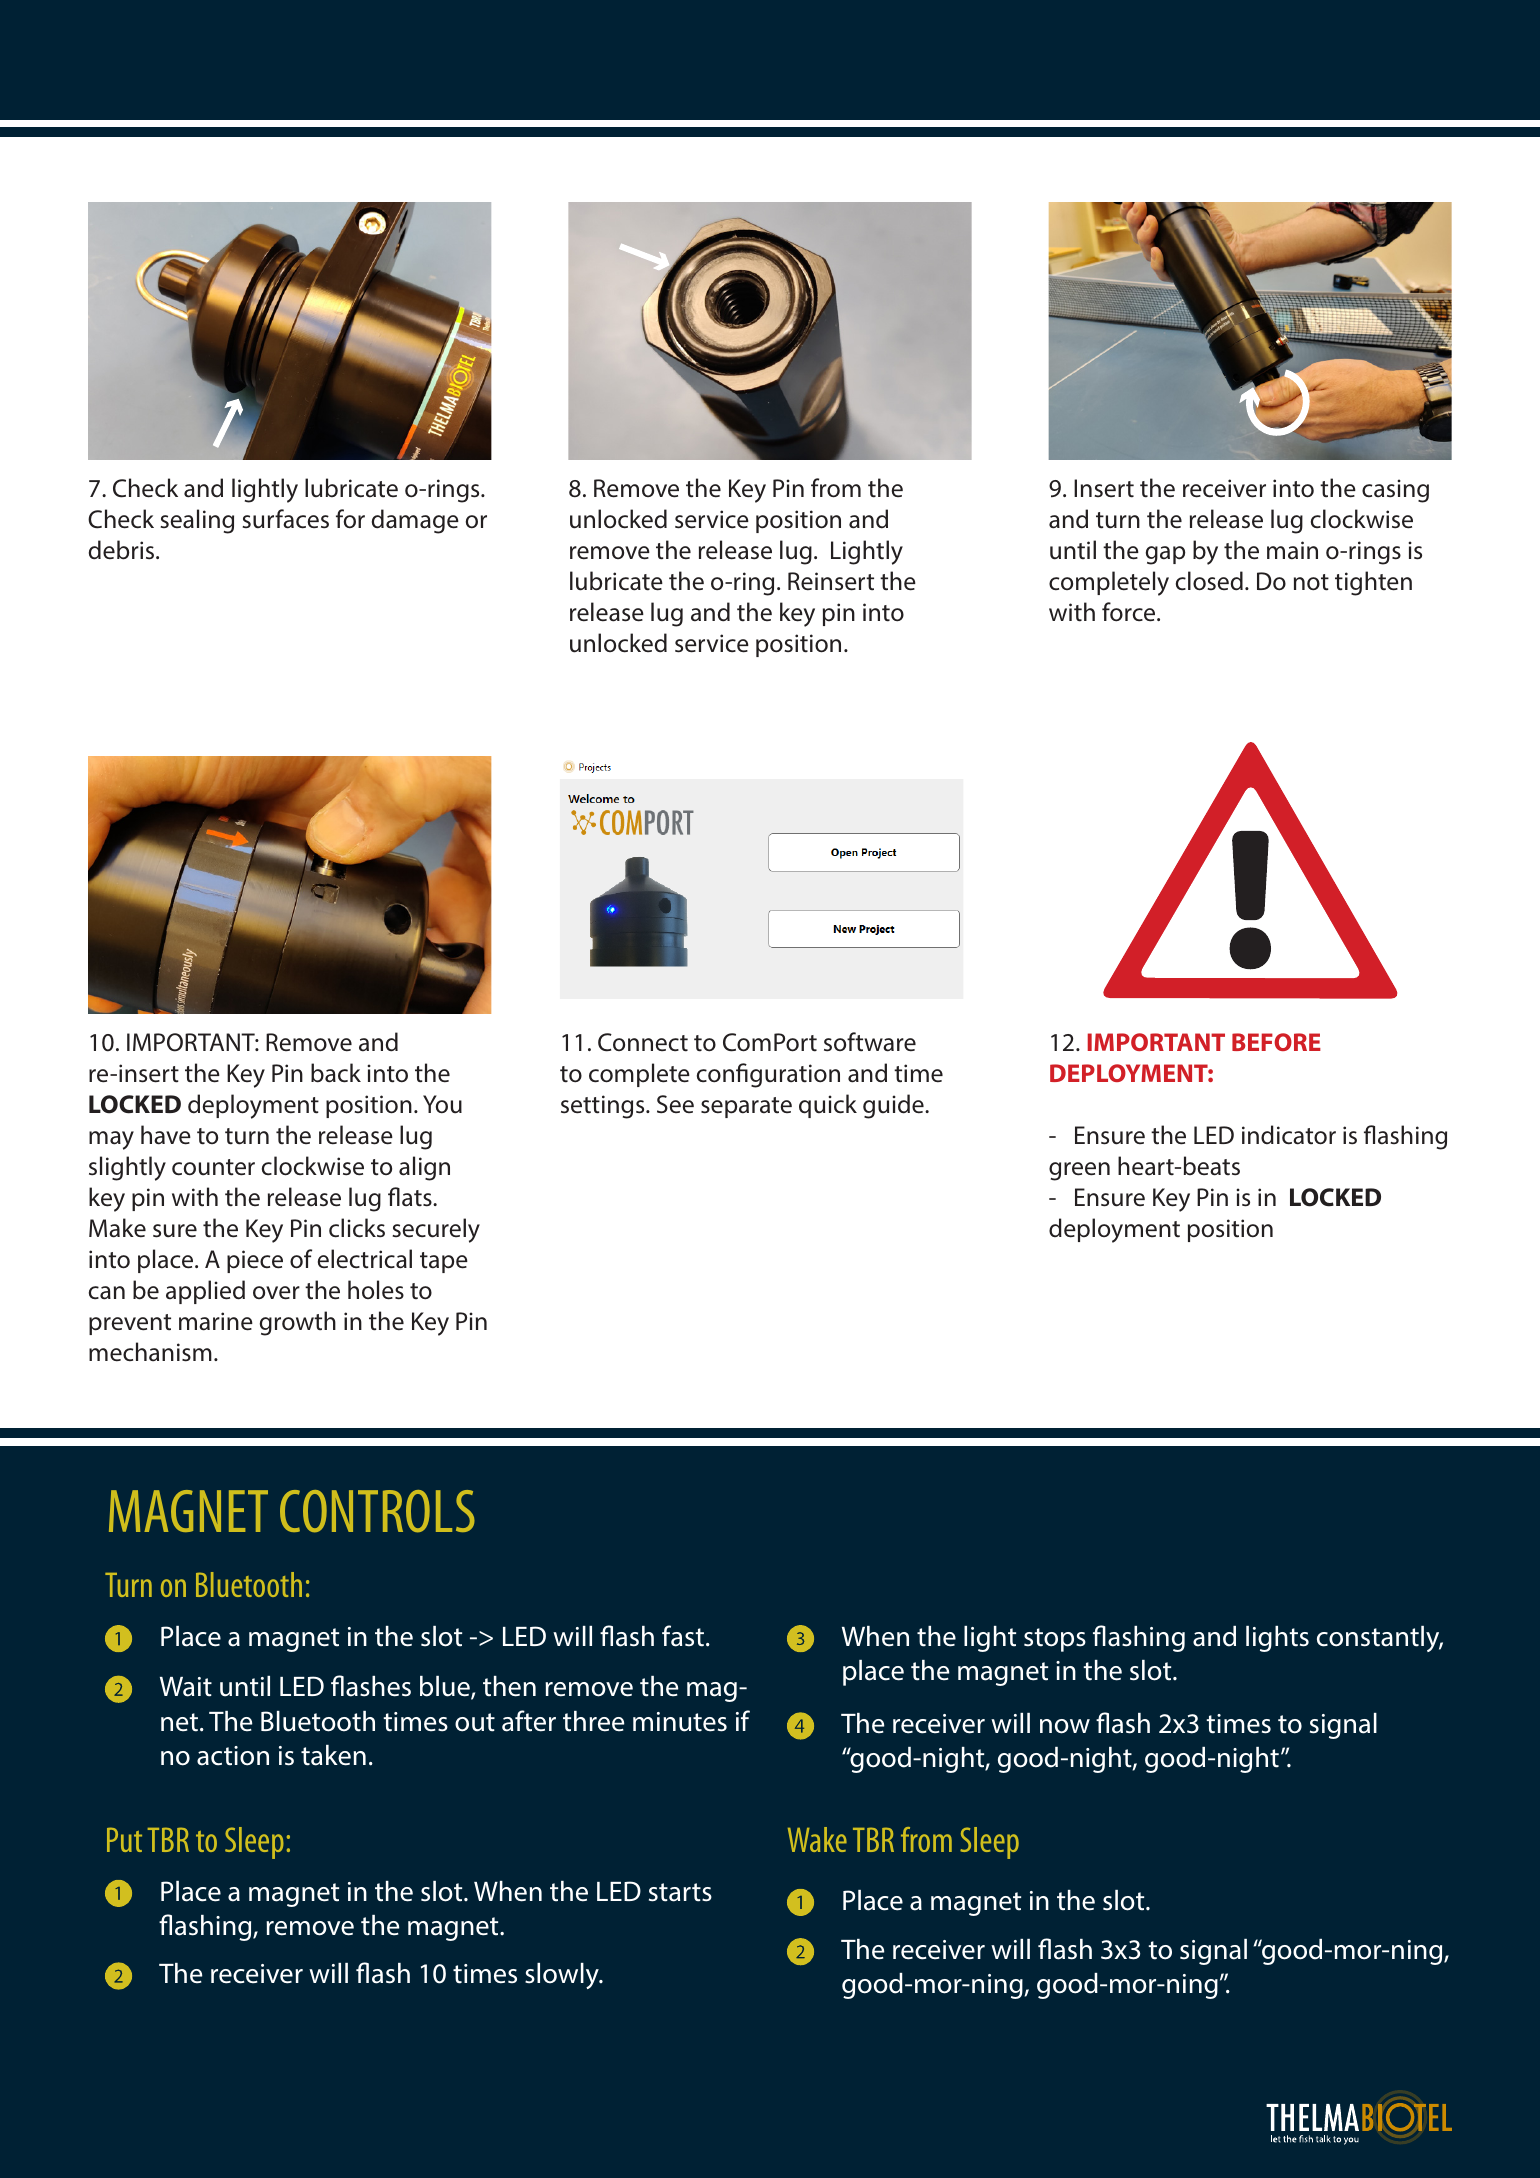 This page has height=2178, width=1540. Describe the element at coordinates (336, 1073) in the page. I see `back` at that location.
